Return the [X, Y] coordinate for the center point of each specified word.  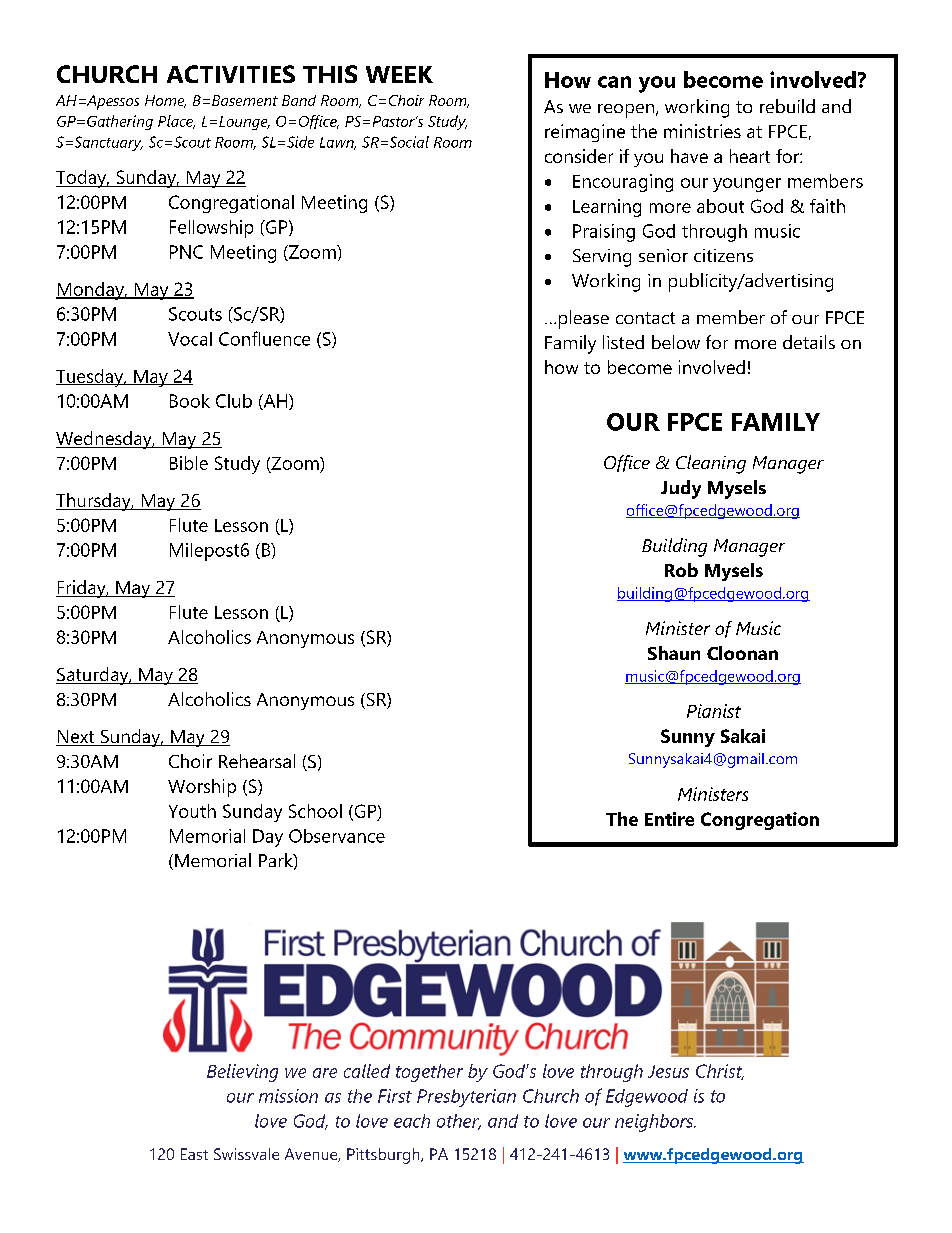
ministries [702, 131]
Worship [202, 788]
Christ [720, 1072]
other [459, 1122]
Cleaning [711, 464]
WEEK [399, 74]
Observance [337, 836]
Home [165, 101]
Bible [189, 463]
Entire [669, 819]
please [584, 319]
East [194, 1154]
